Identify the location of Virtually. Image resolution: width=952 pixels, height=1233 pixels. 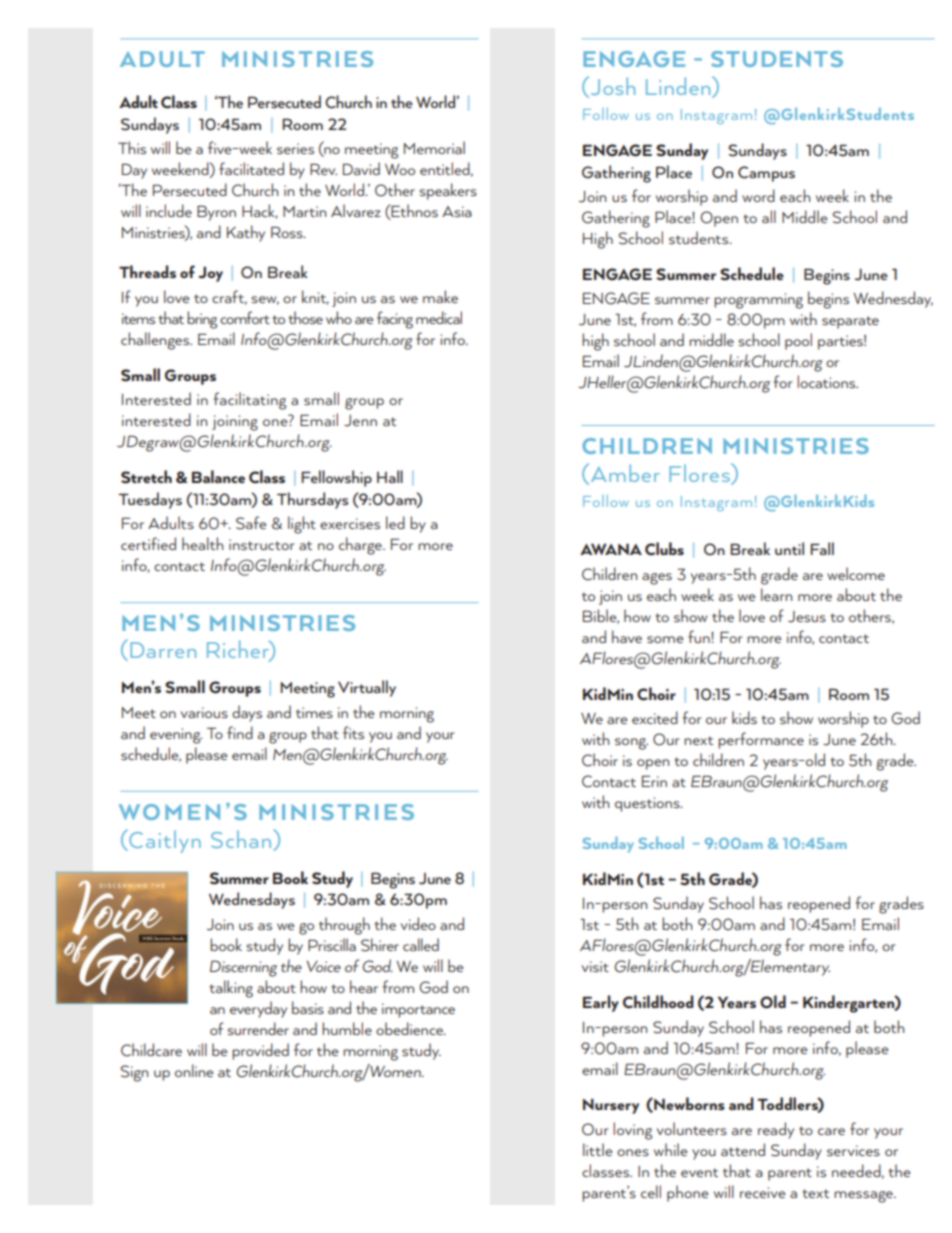
(367, 688).
